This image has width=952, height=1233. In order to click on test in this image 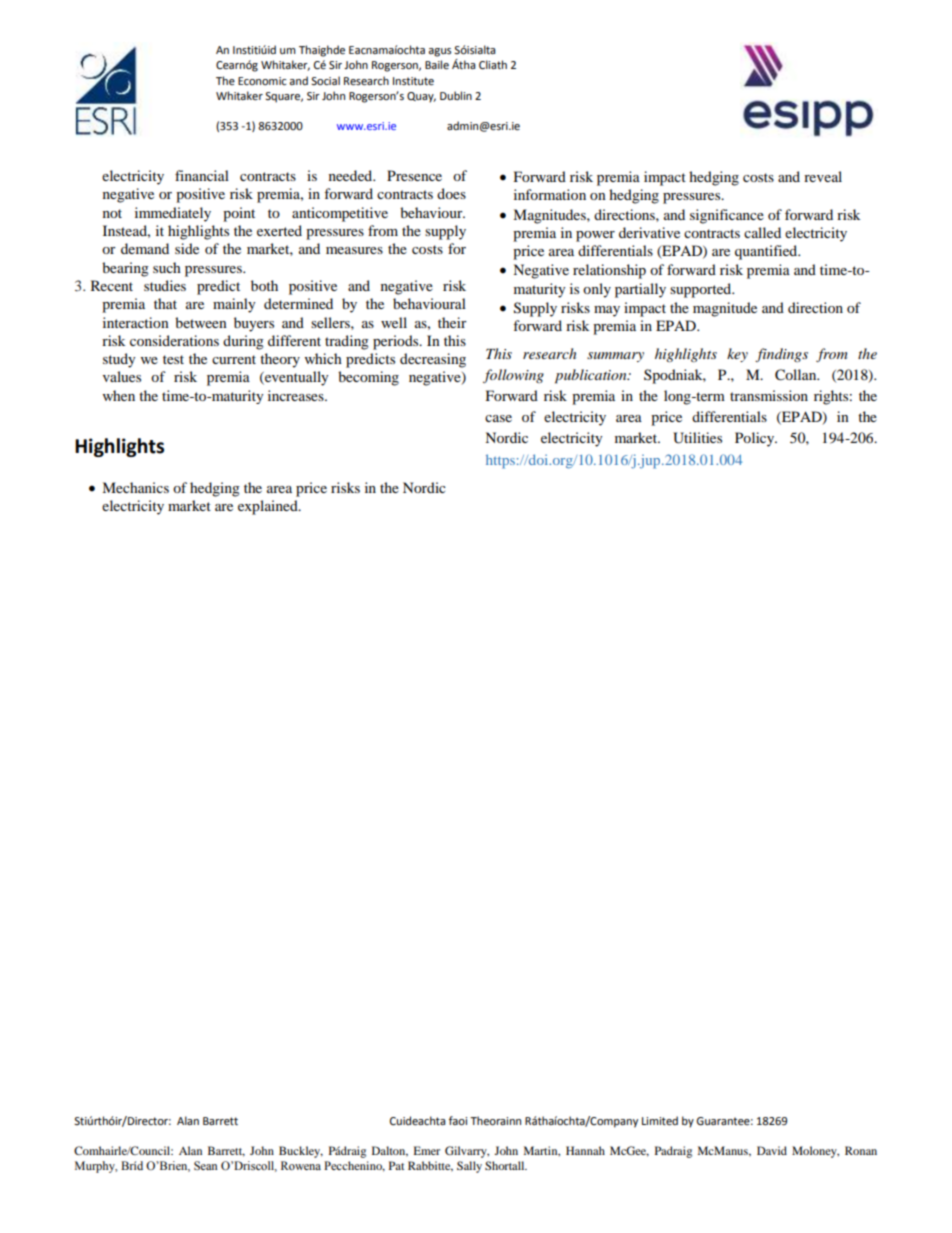, I will do `click(173, 359)`.
